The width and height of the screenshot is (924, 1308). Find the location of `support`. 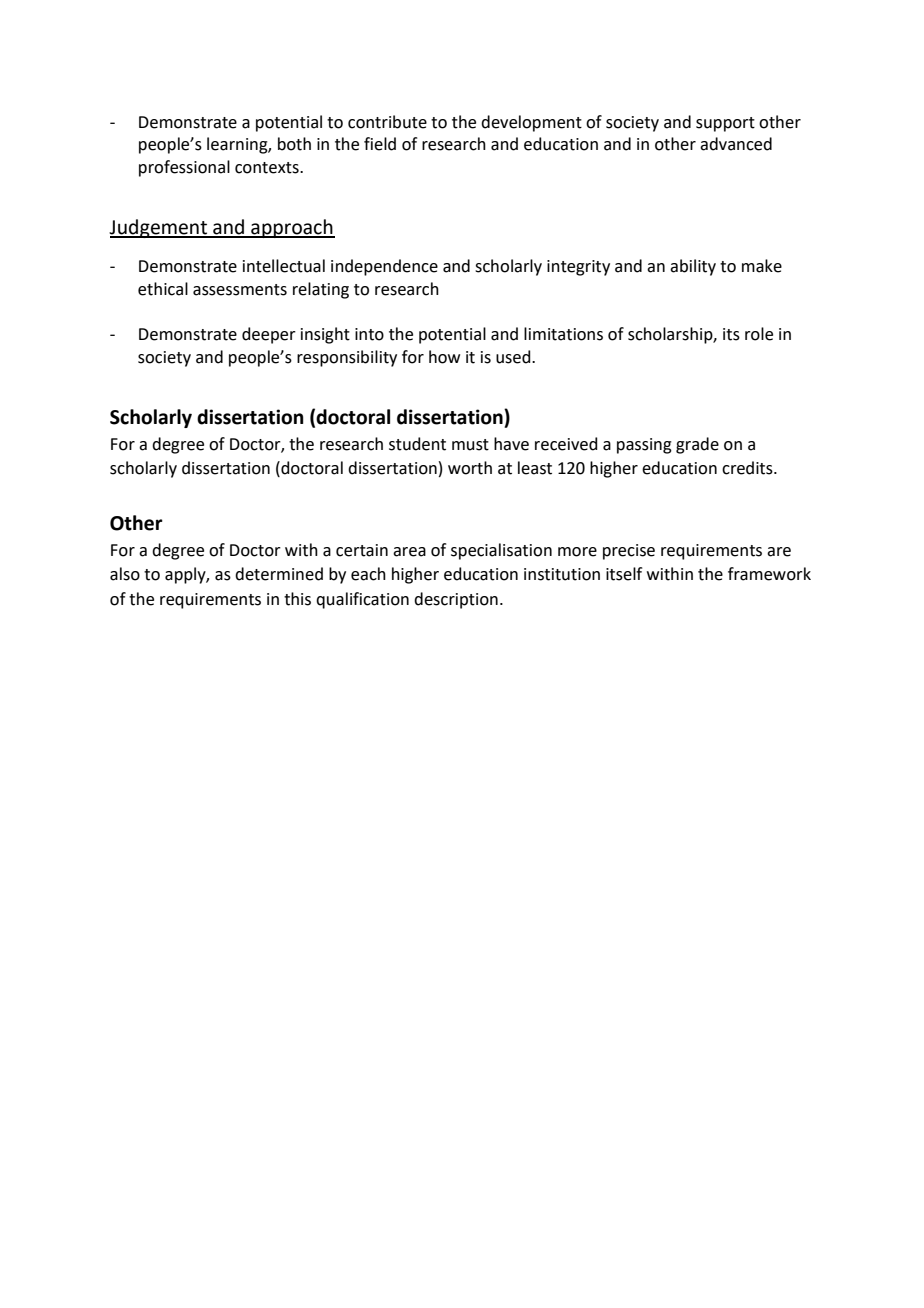

support is located at coordinates (725, 124).
